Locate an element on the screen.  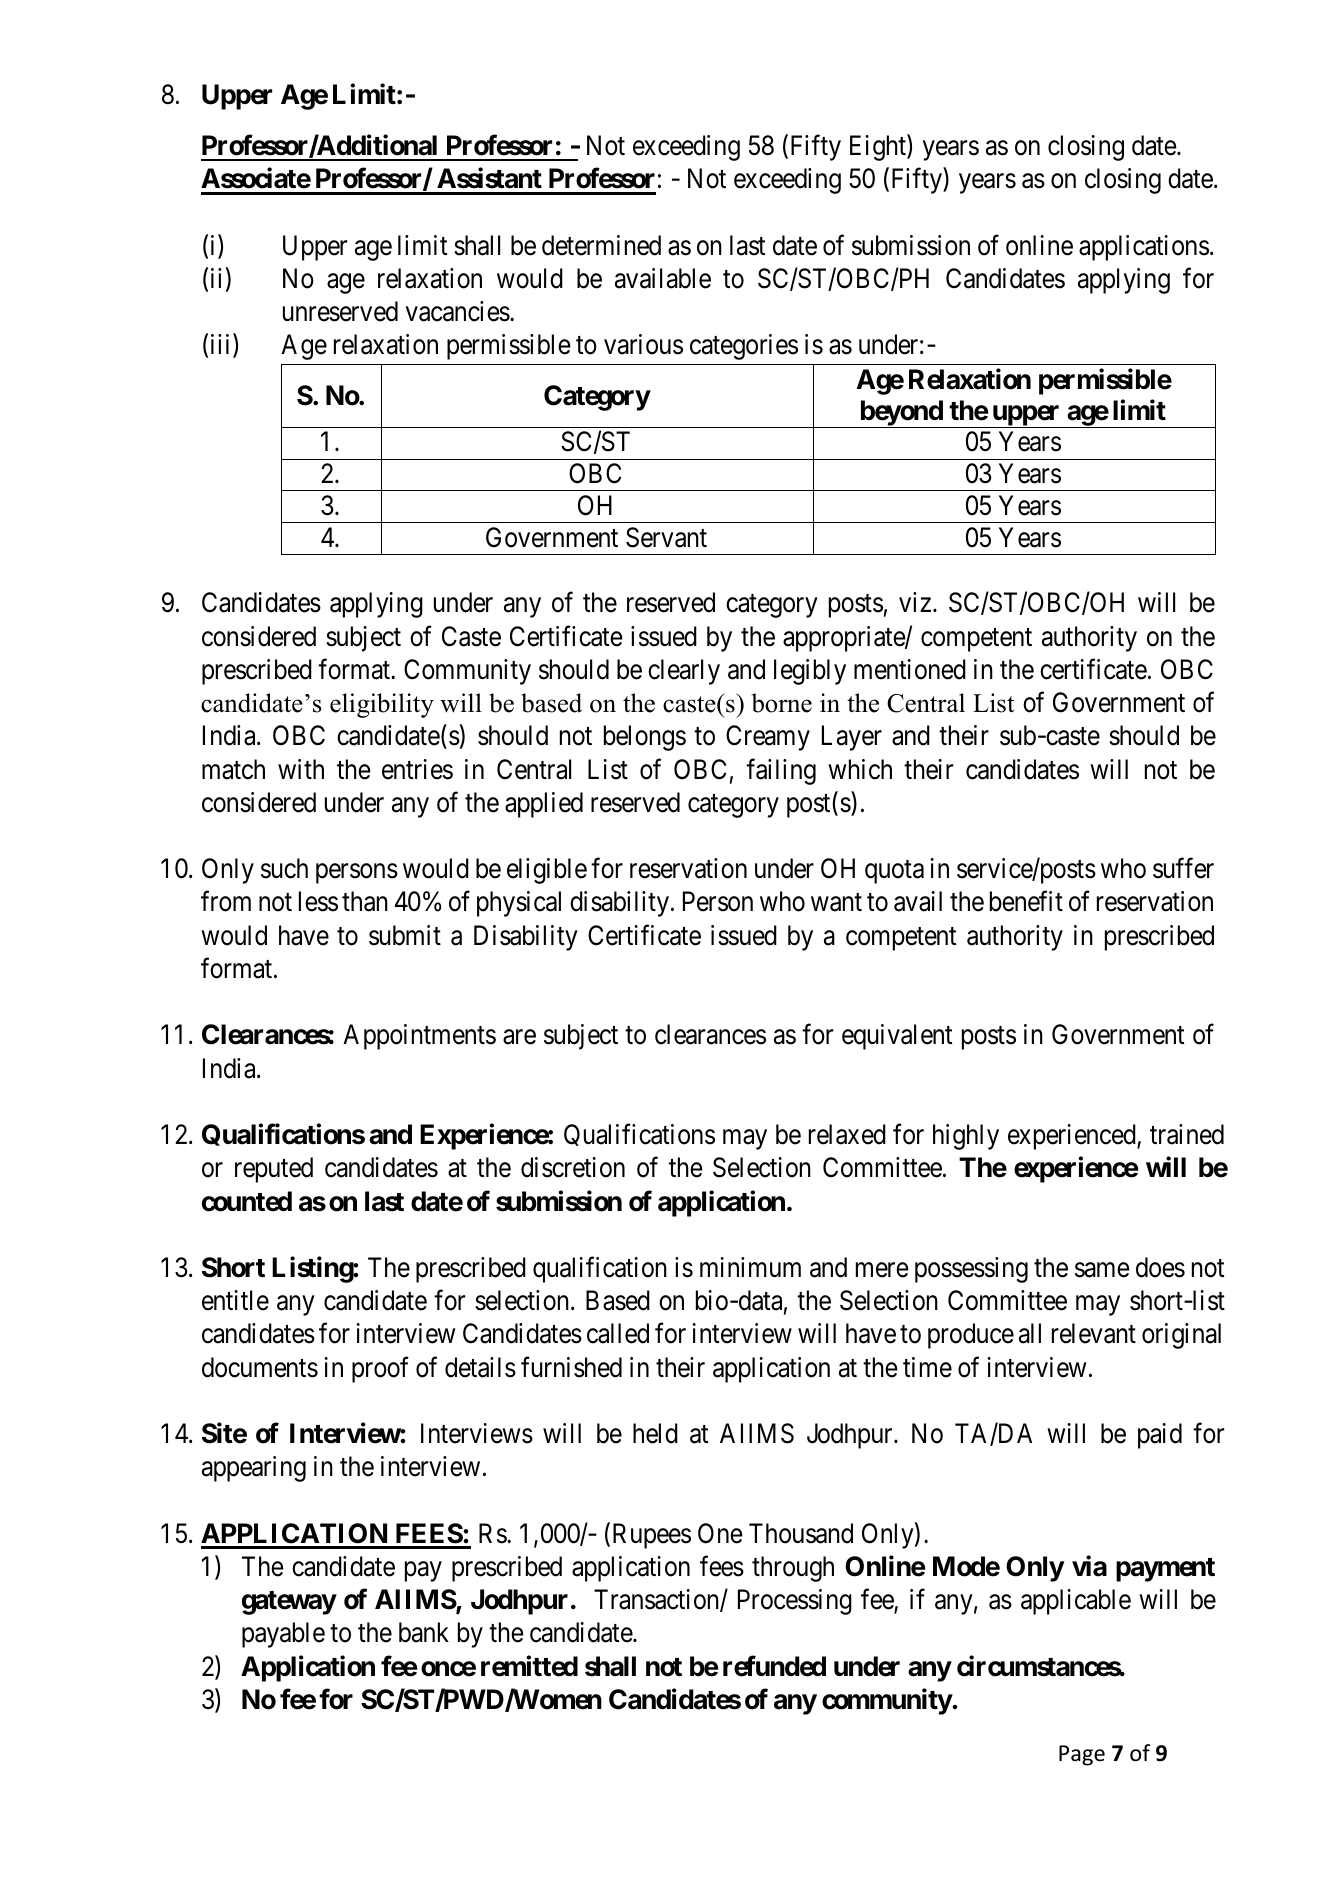
Appointments is located at coordinates (419, 1037).
